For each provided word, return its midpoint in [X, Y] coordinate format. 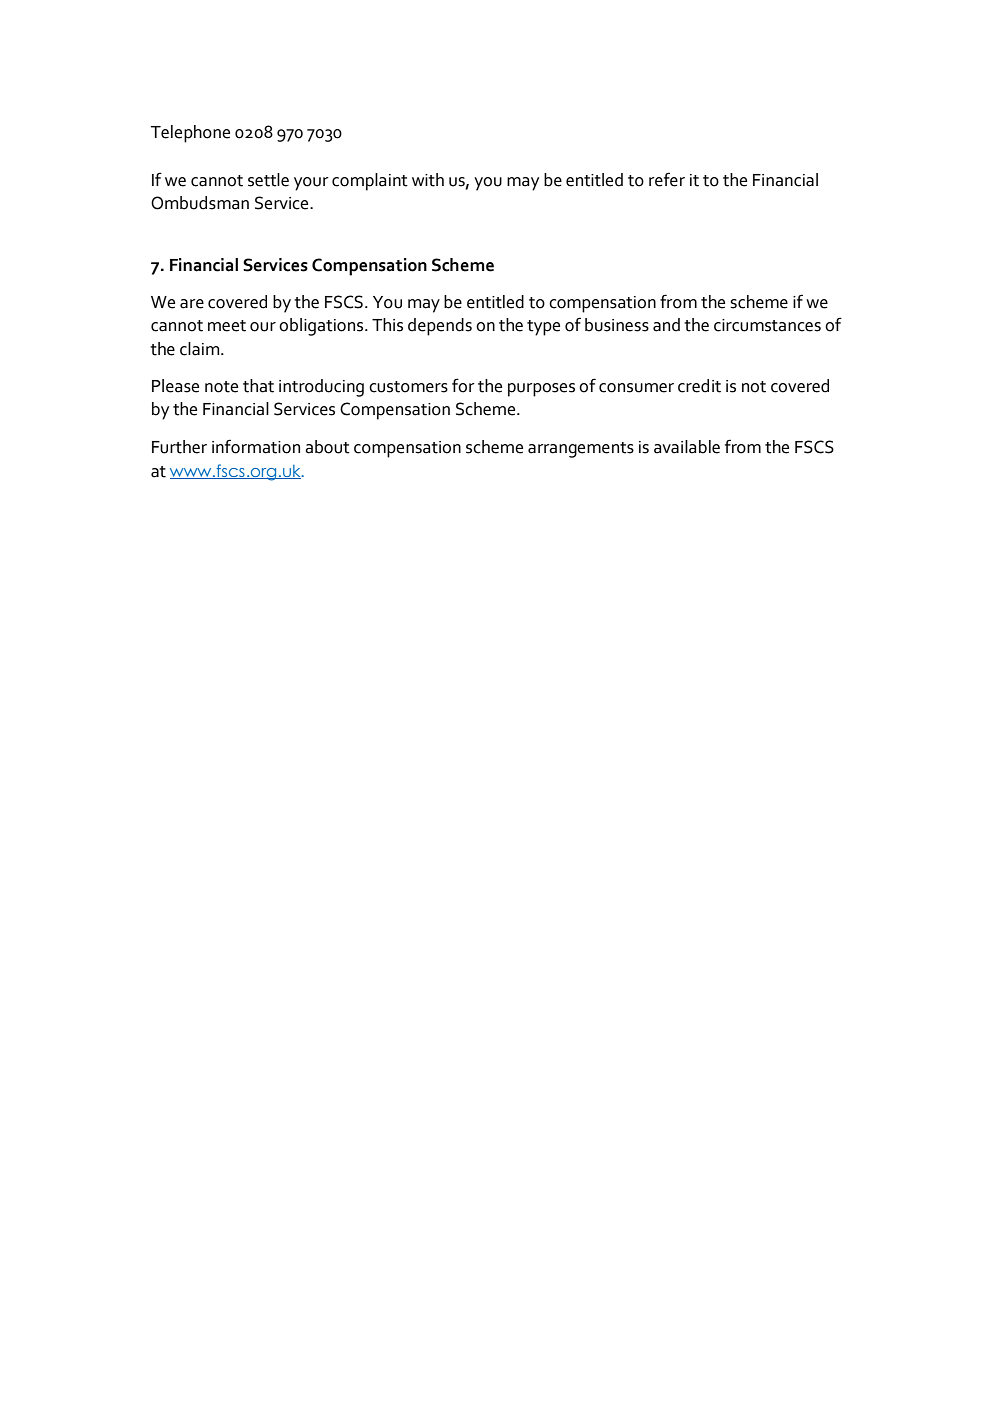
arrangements [581, 450]
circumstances [767, 325]
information [256, 446]
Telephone [190, 134]
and [666, 325]
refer [667, 179]
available [687, 447]
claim [199, 349]
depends [440, 327]
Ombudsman [200, 203]
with [428, 180]
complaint [370, 182]
